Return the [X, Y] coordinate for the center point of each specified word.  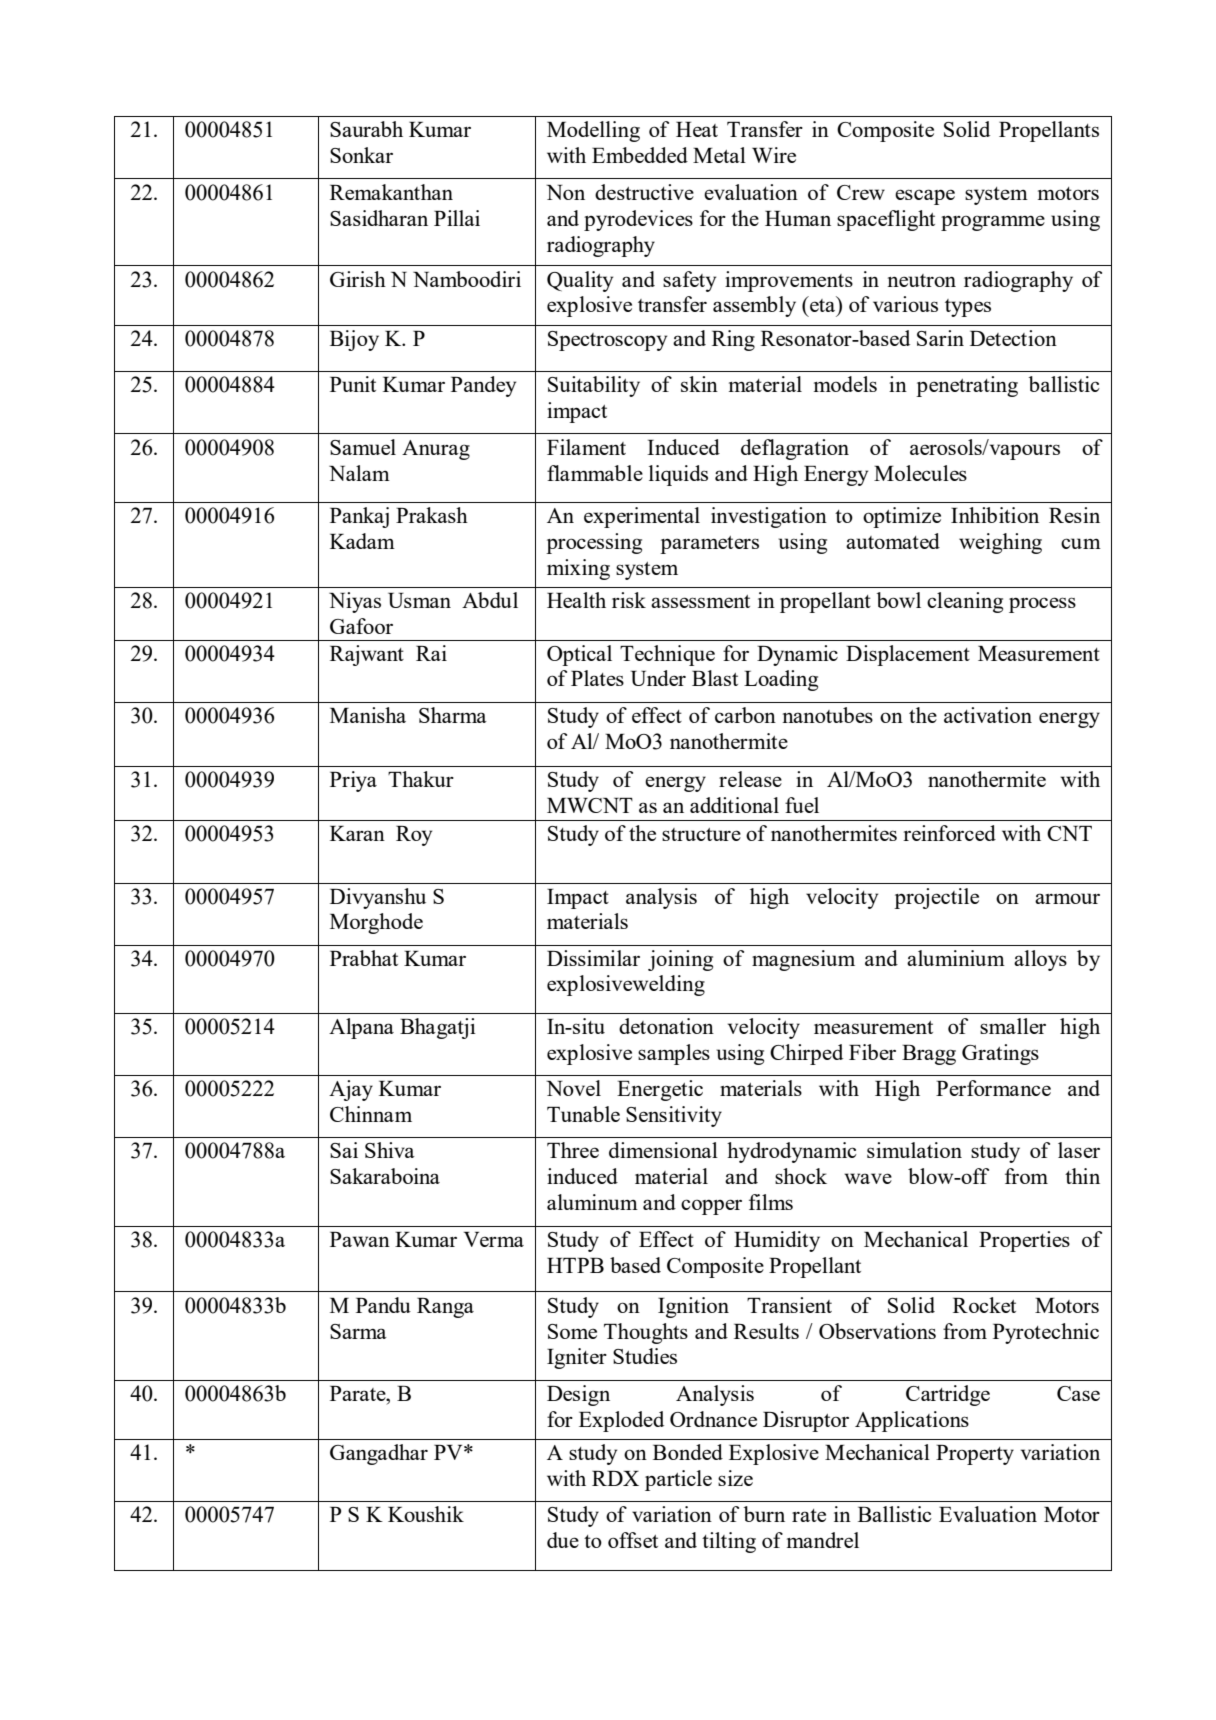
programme [993, 223]
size [735, 1478]
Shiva [390, 1150]
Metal [719, 155]
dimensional [663, 1150]
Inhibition [995, 515]
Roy [414, 836]
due [563, 1540]
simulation [914, 1150]
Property [975, 1455]
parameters [709, 545]
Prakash [432, 515]
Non [565, 192]
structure [701, 834]
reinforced [949, 833]
